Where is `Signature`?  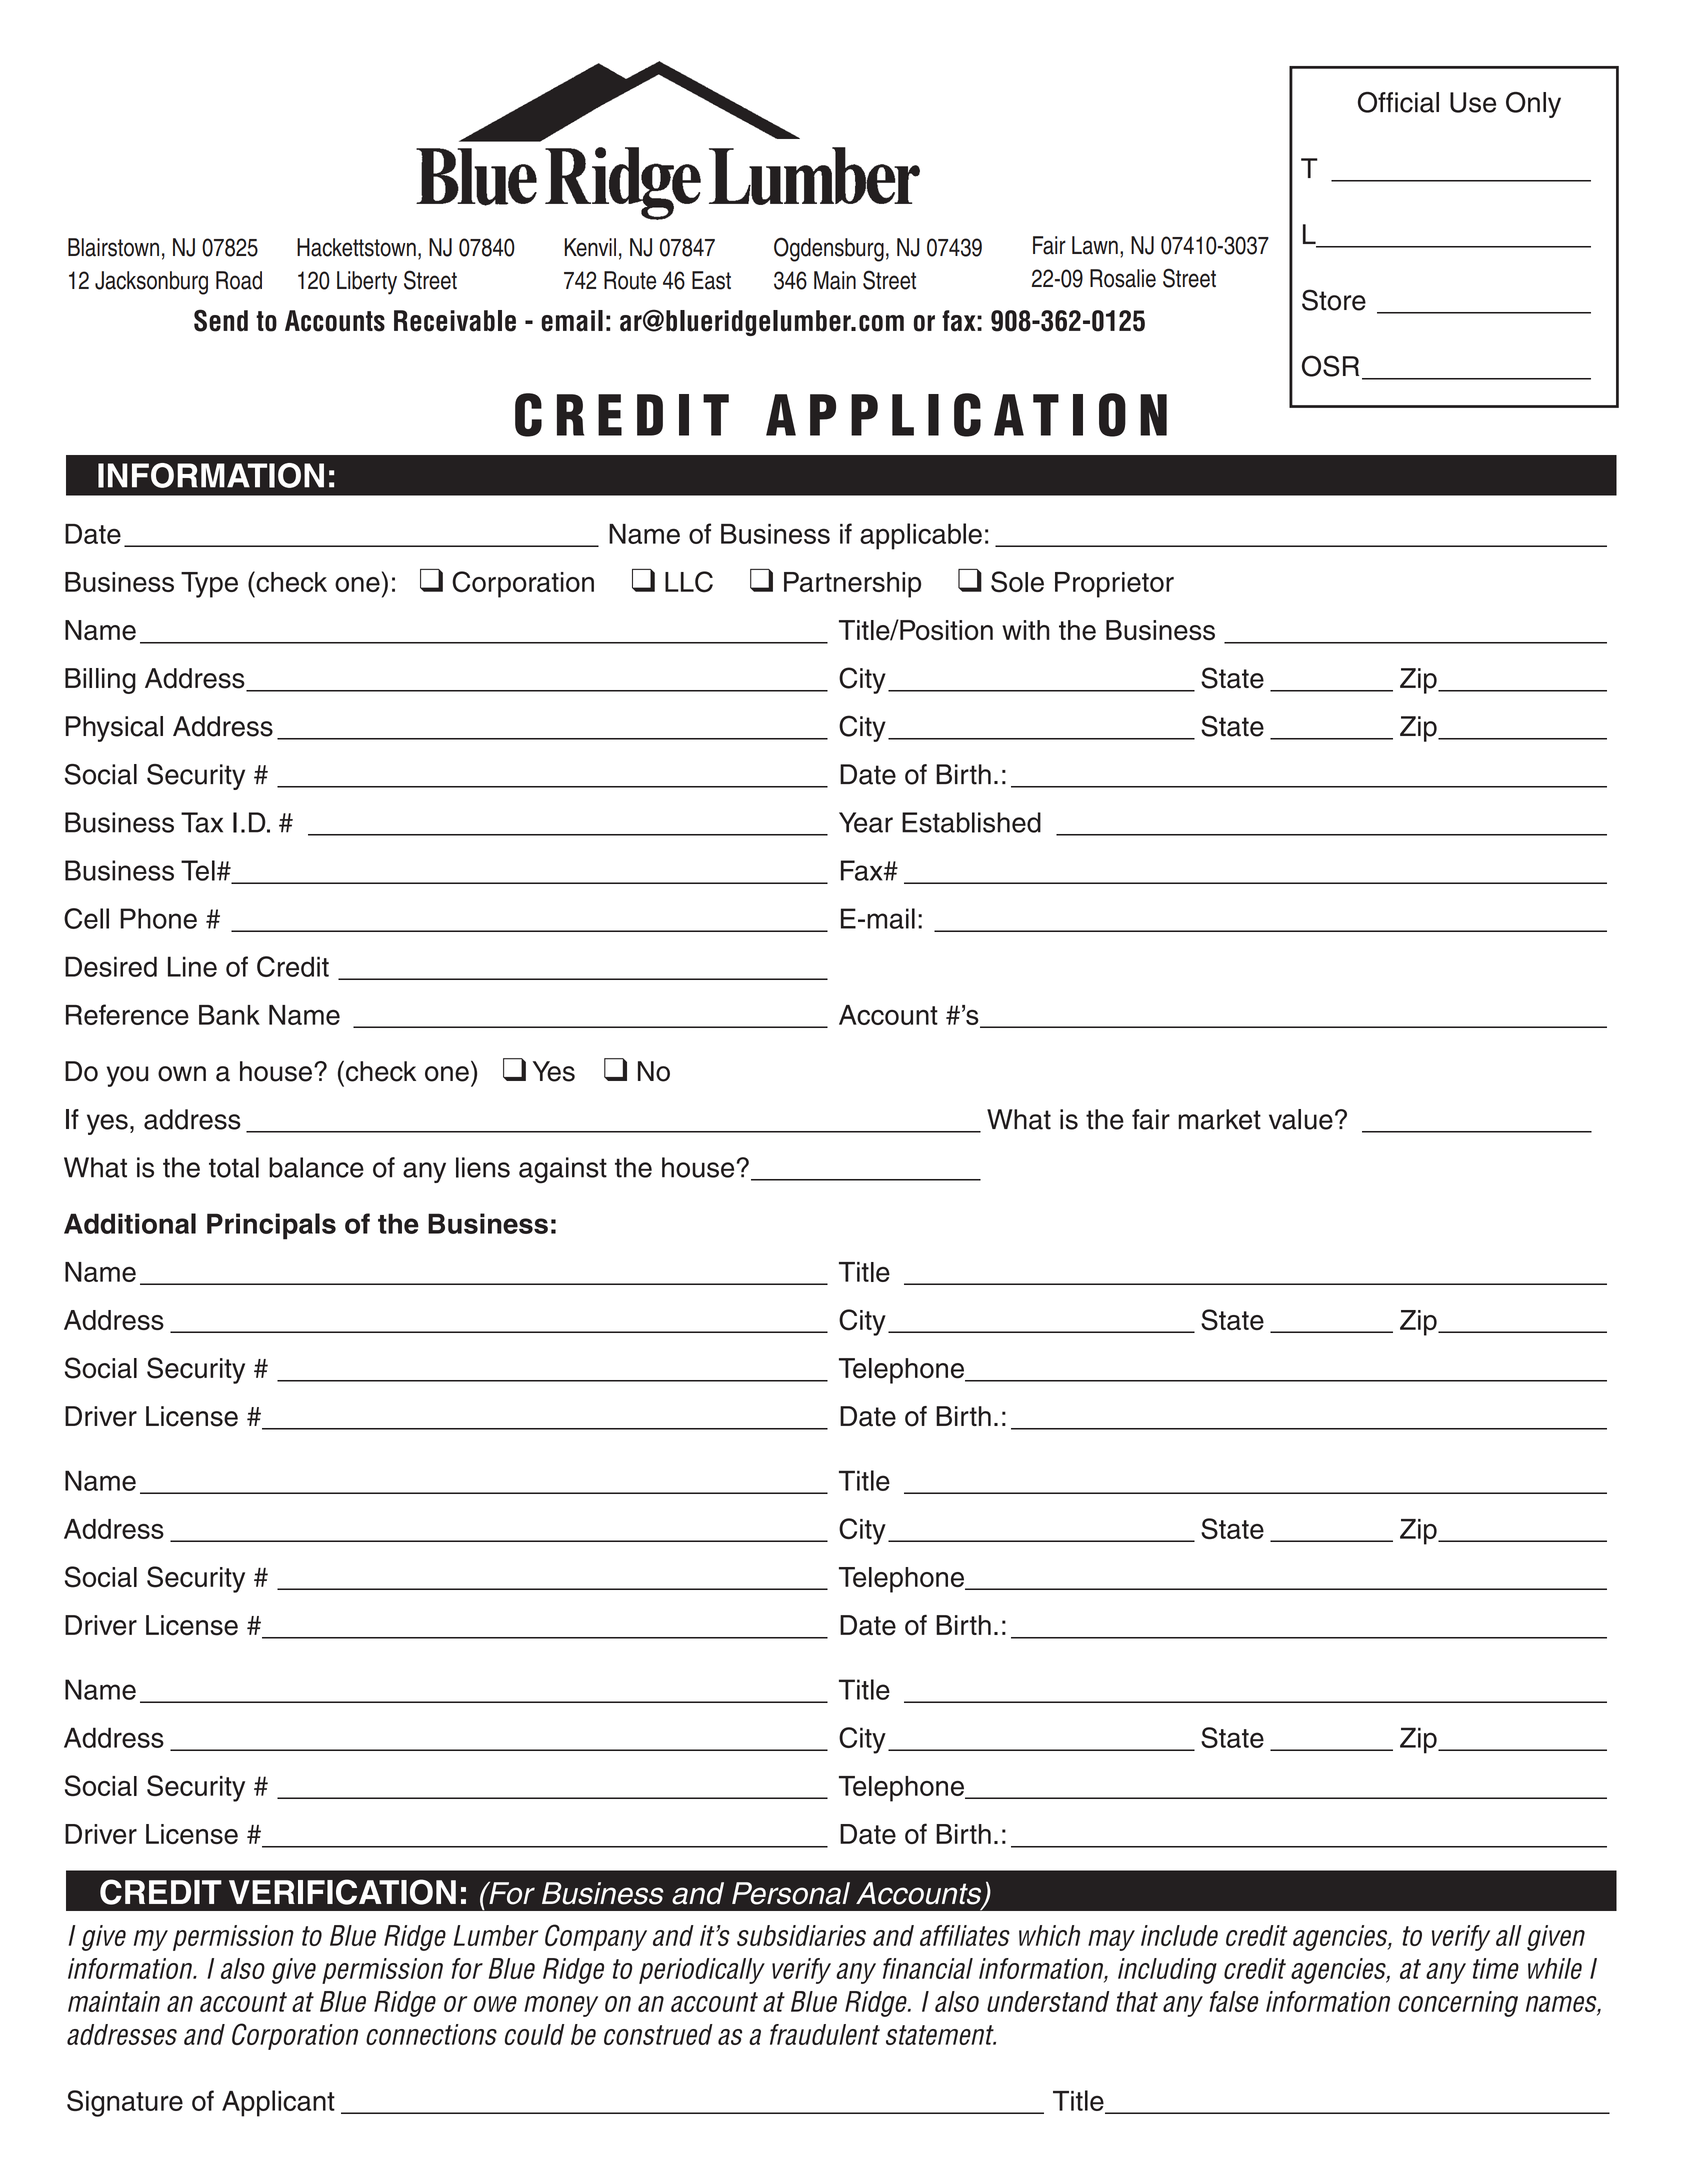
Signature is located at coordinates (125, 2103).
